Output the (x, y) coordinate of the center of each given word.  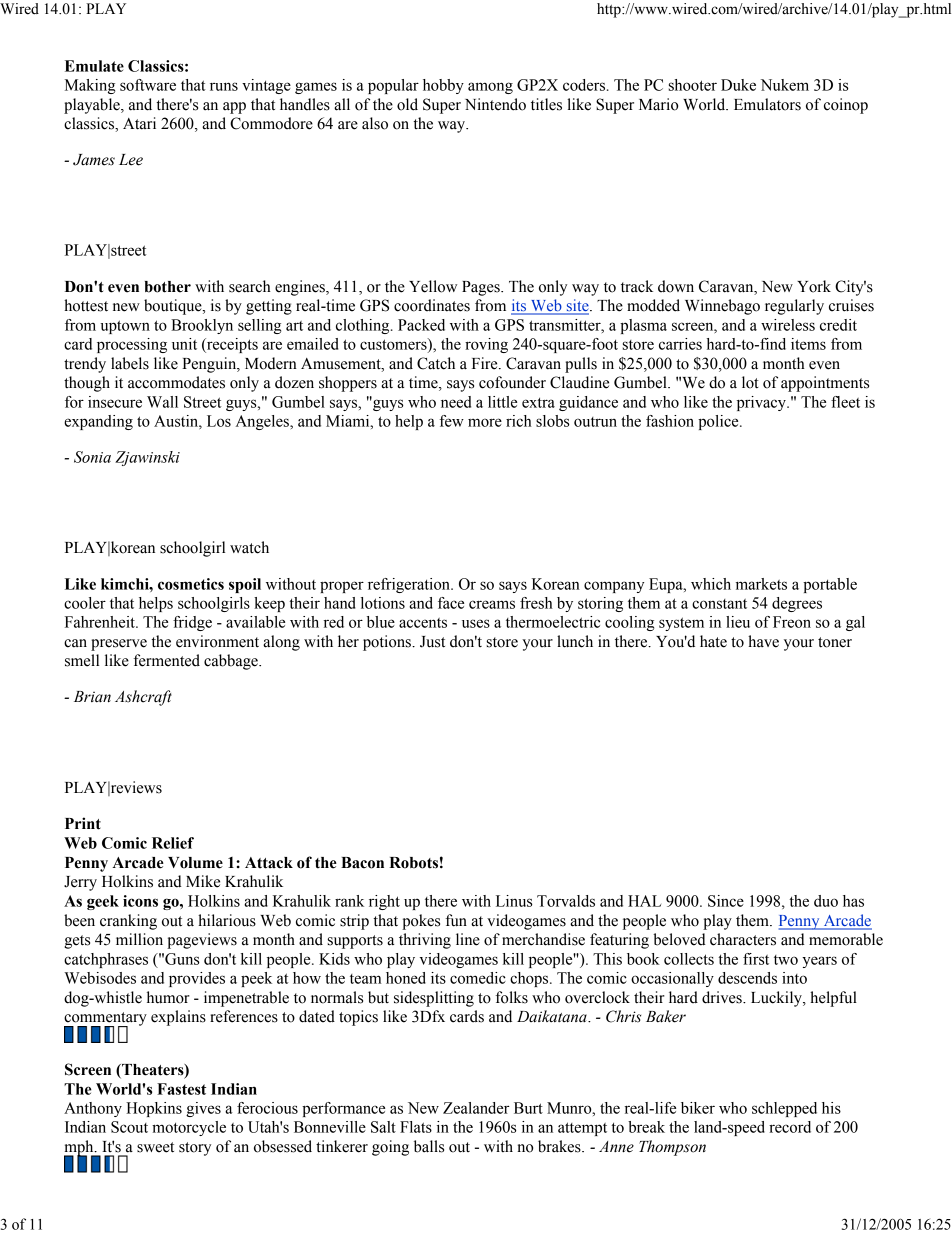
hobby (443, 86)
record (790, 1127)
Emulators (767, 104)
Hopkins (154, 1109)
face (451, 603)
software (148, 85)
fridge (192, 623)
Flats (416, 1127)
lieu (738, 622)
